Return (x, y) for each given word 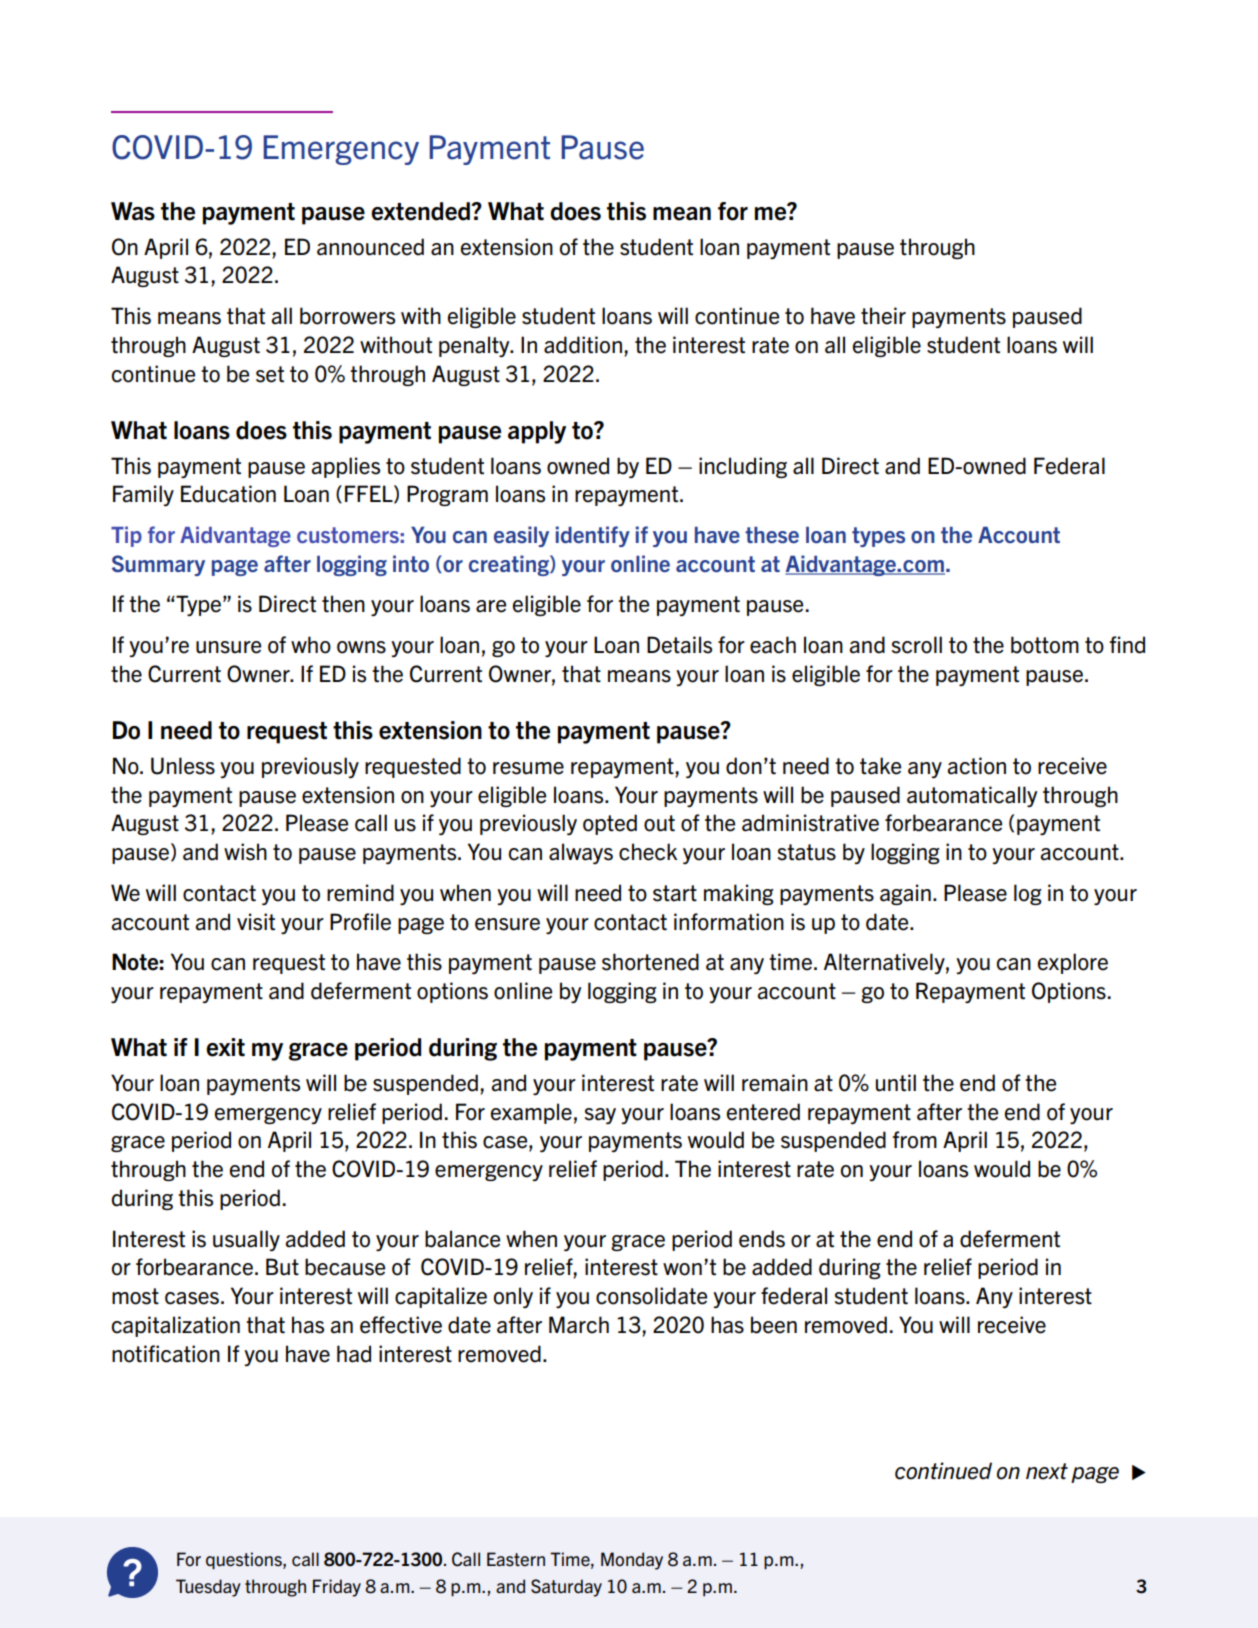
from (914, 1140)
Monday (632, 1561)
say (600, 1116)
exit (225, 1047)
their (883, 316)
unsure (228, 647)
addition (583, 345)
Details (679, 645)
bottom (1045, 645)
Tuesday (208, 1588)
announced (370, 247)
